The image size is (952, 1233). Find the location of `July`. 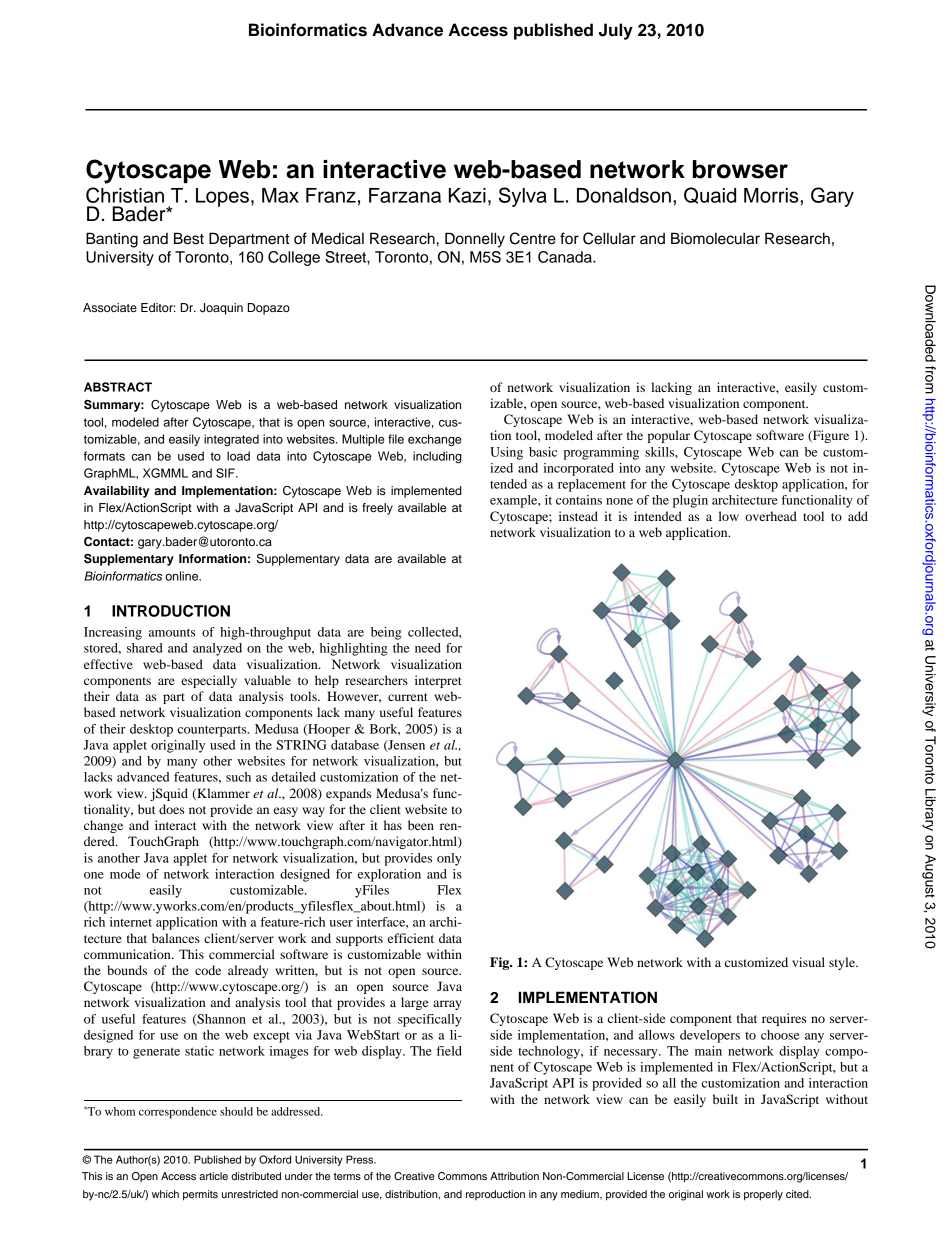

July is located at coordinates (616, 31).
